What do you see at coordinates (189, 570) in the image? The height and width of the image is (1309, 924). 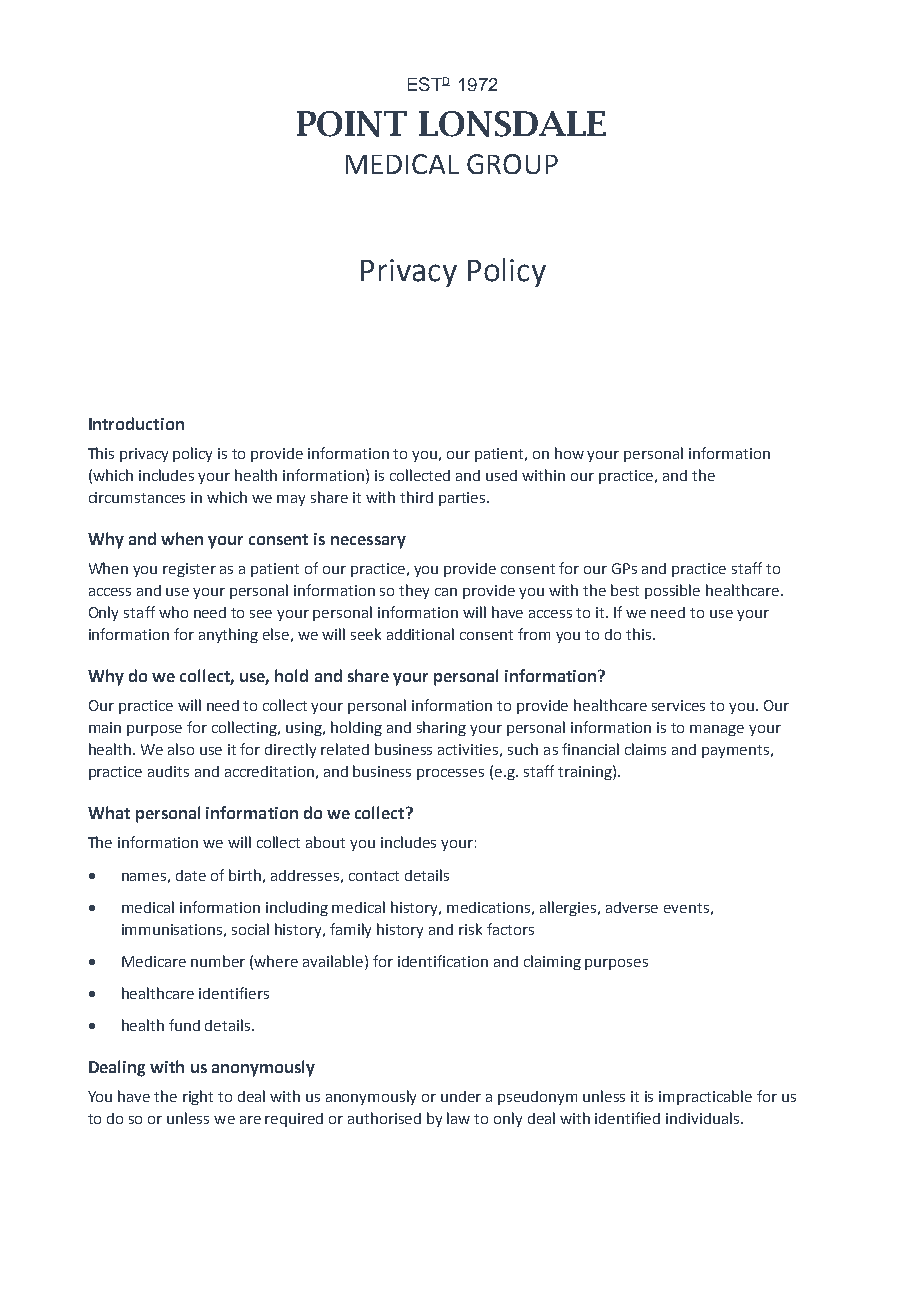 I see `register` at bounding box center [189, 570].
